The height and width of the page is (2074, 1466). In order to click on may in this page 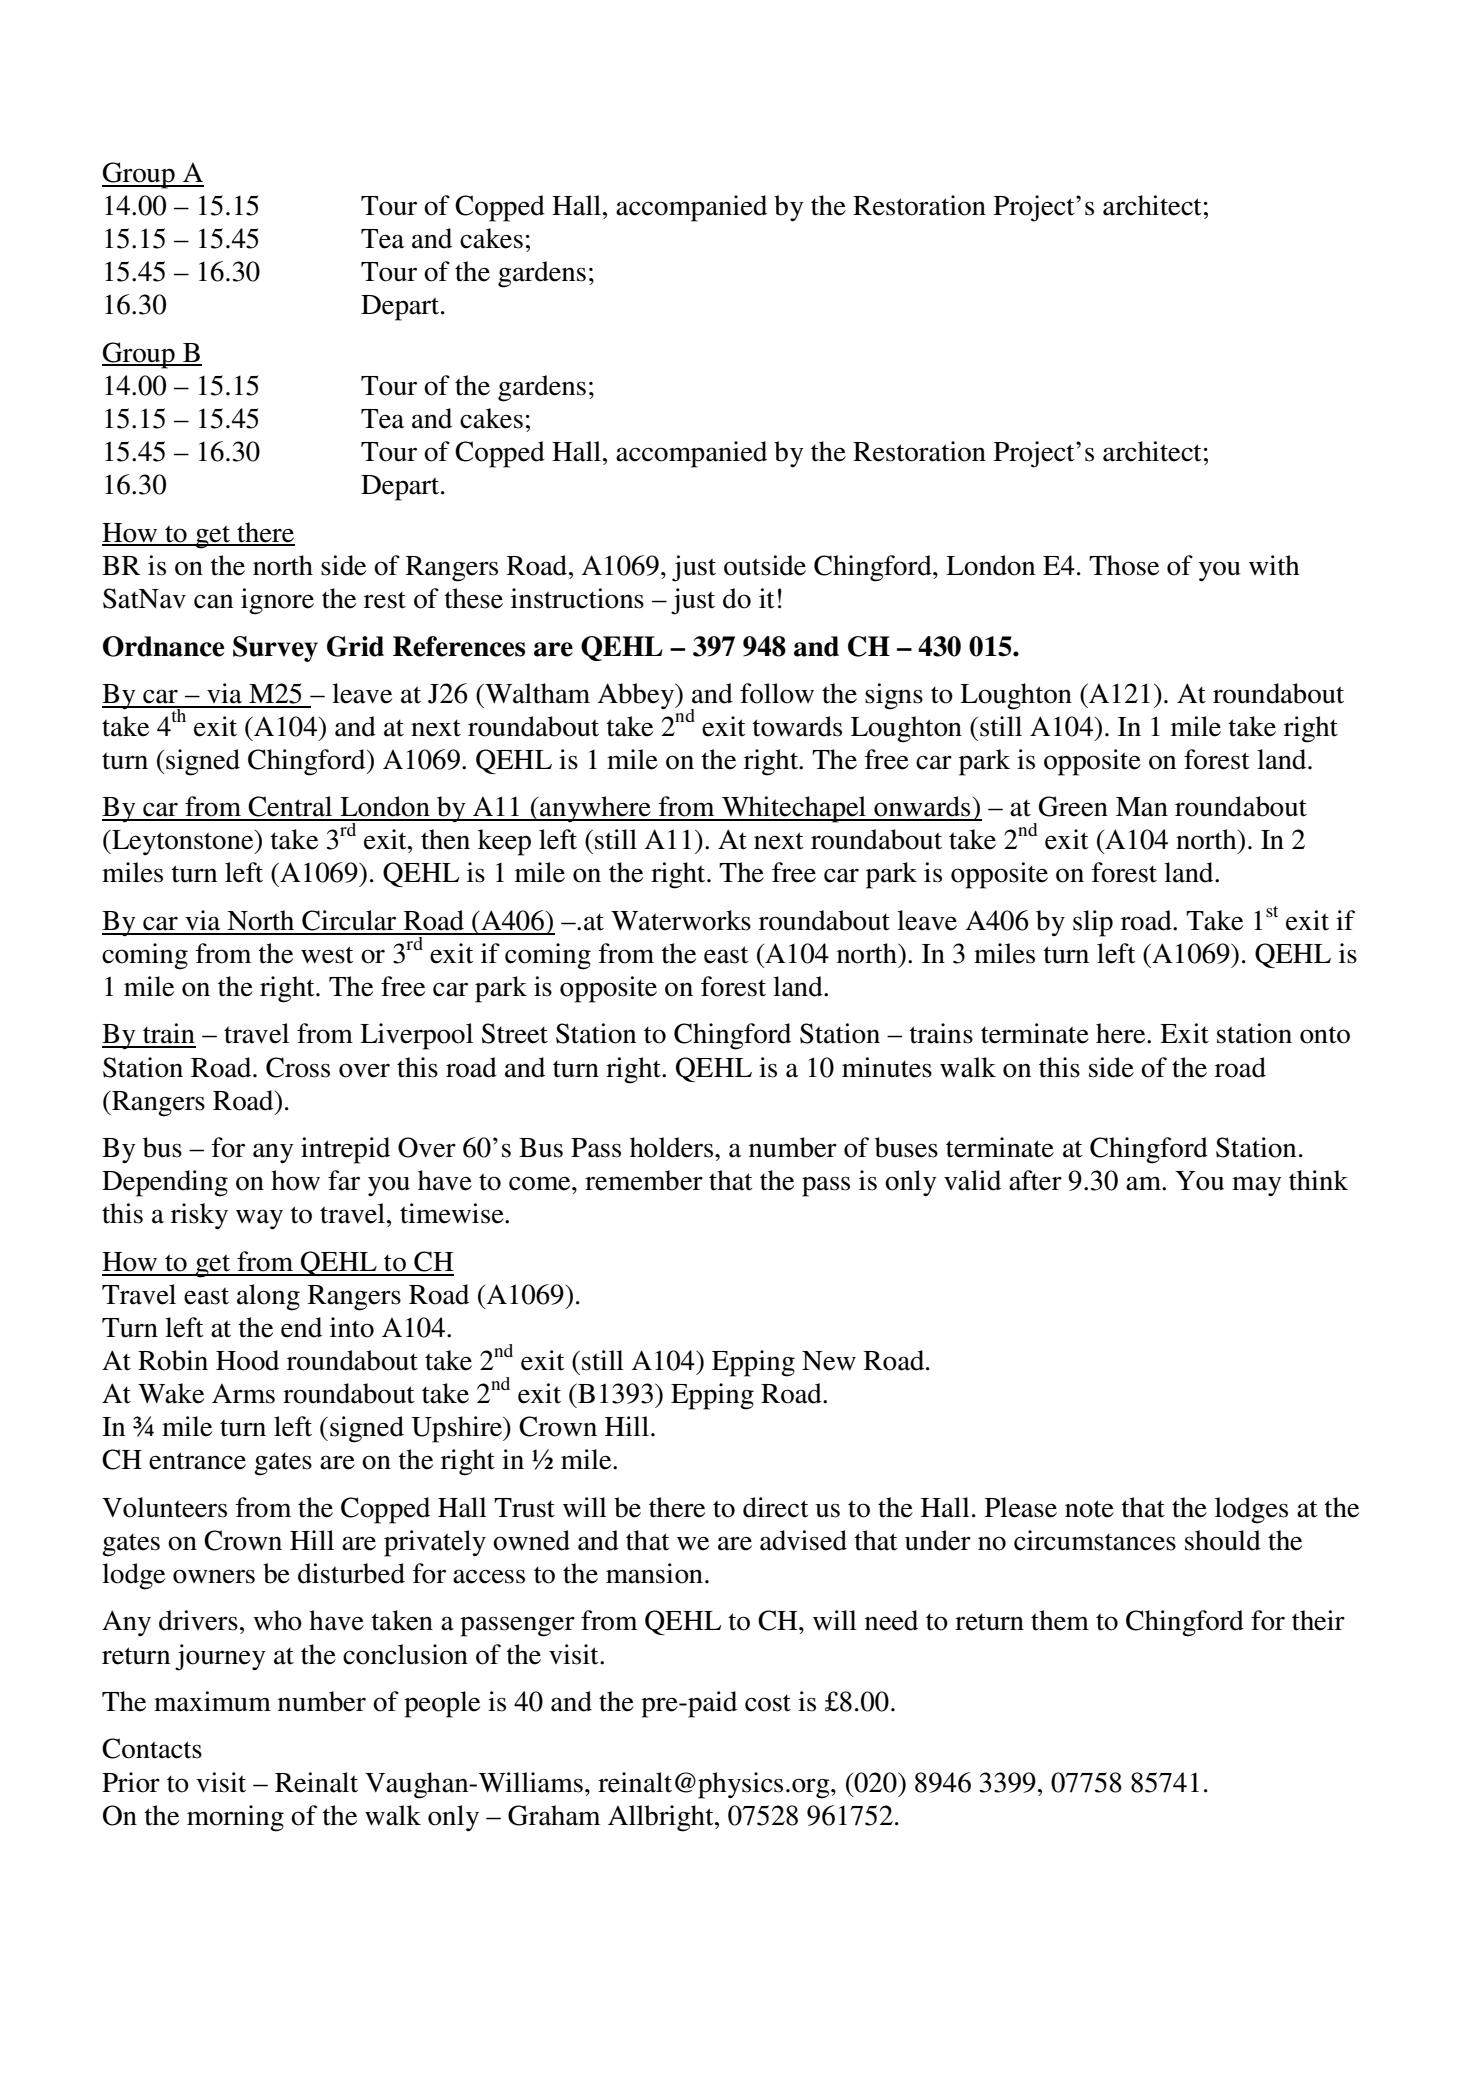, I will do `click(1257, 1186)`.
